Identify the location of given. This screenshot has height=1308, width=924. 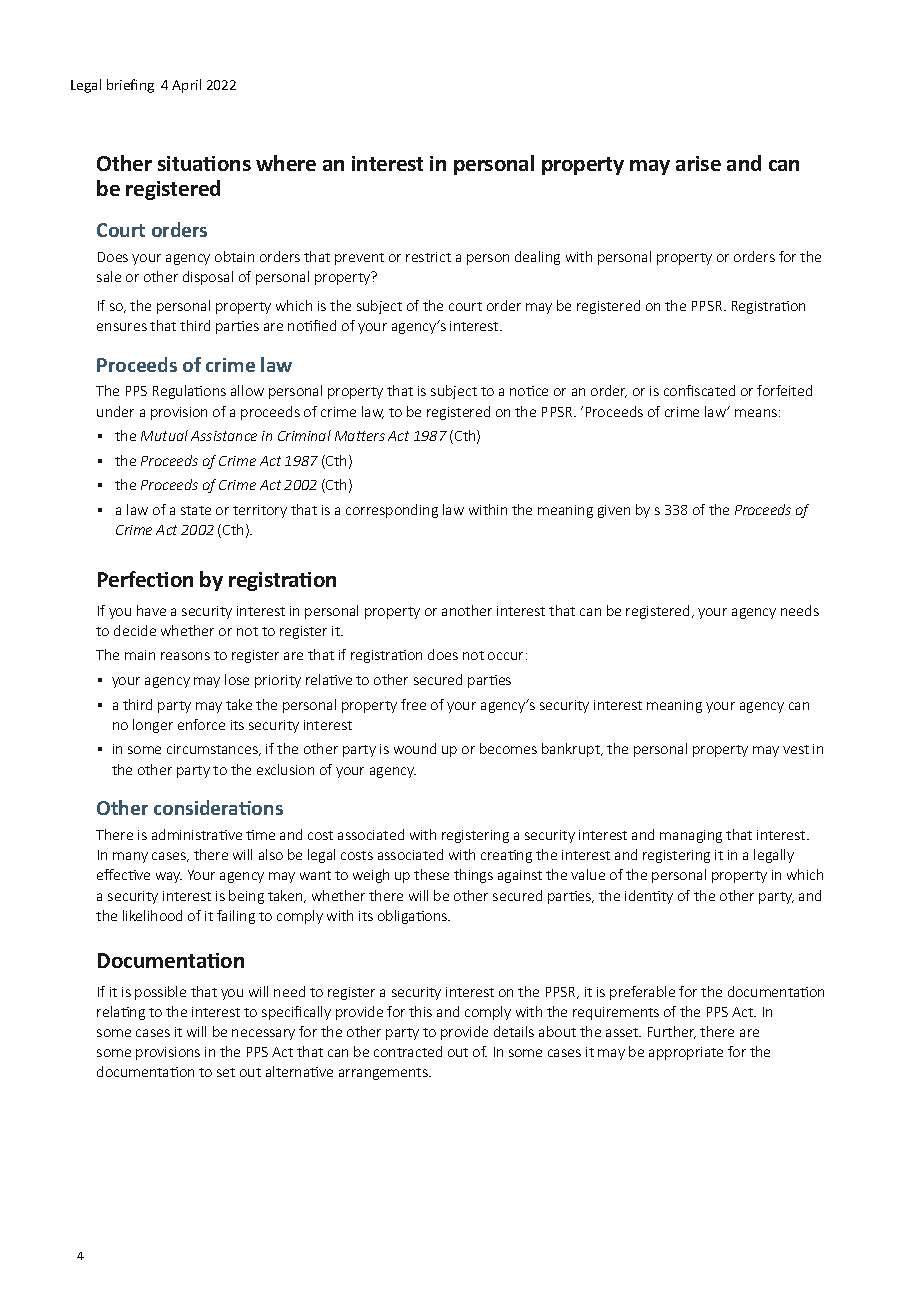
(614, 511).
